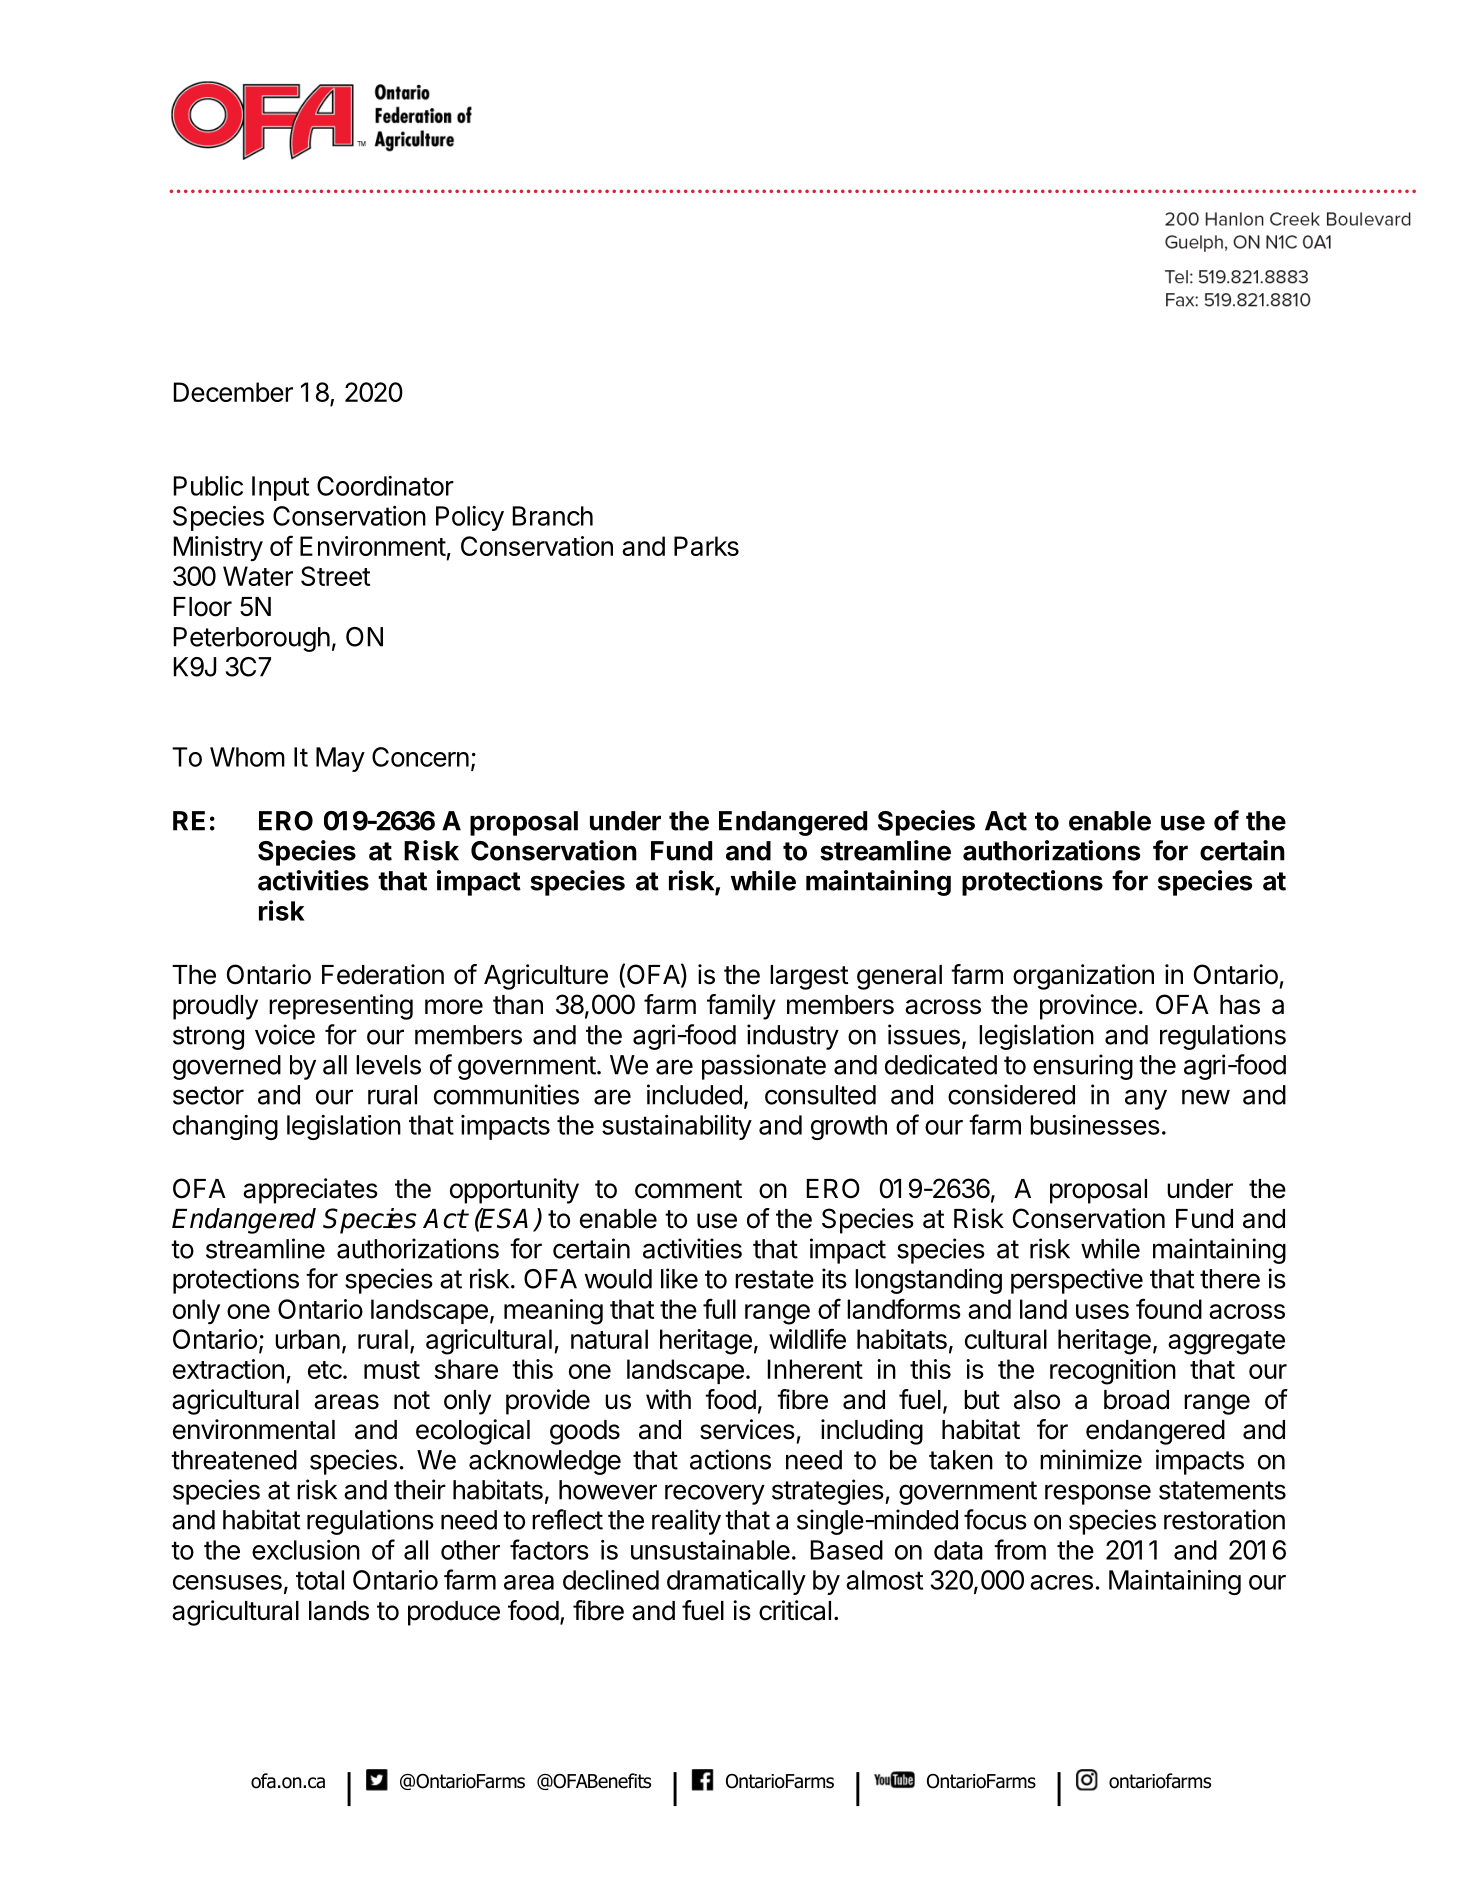  What do you see at coordinates (307, 1339) in the screenshot?
I see `urban` at bounding box center [307, 1339].
